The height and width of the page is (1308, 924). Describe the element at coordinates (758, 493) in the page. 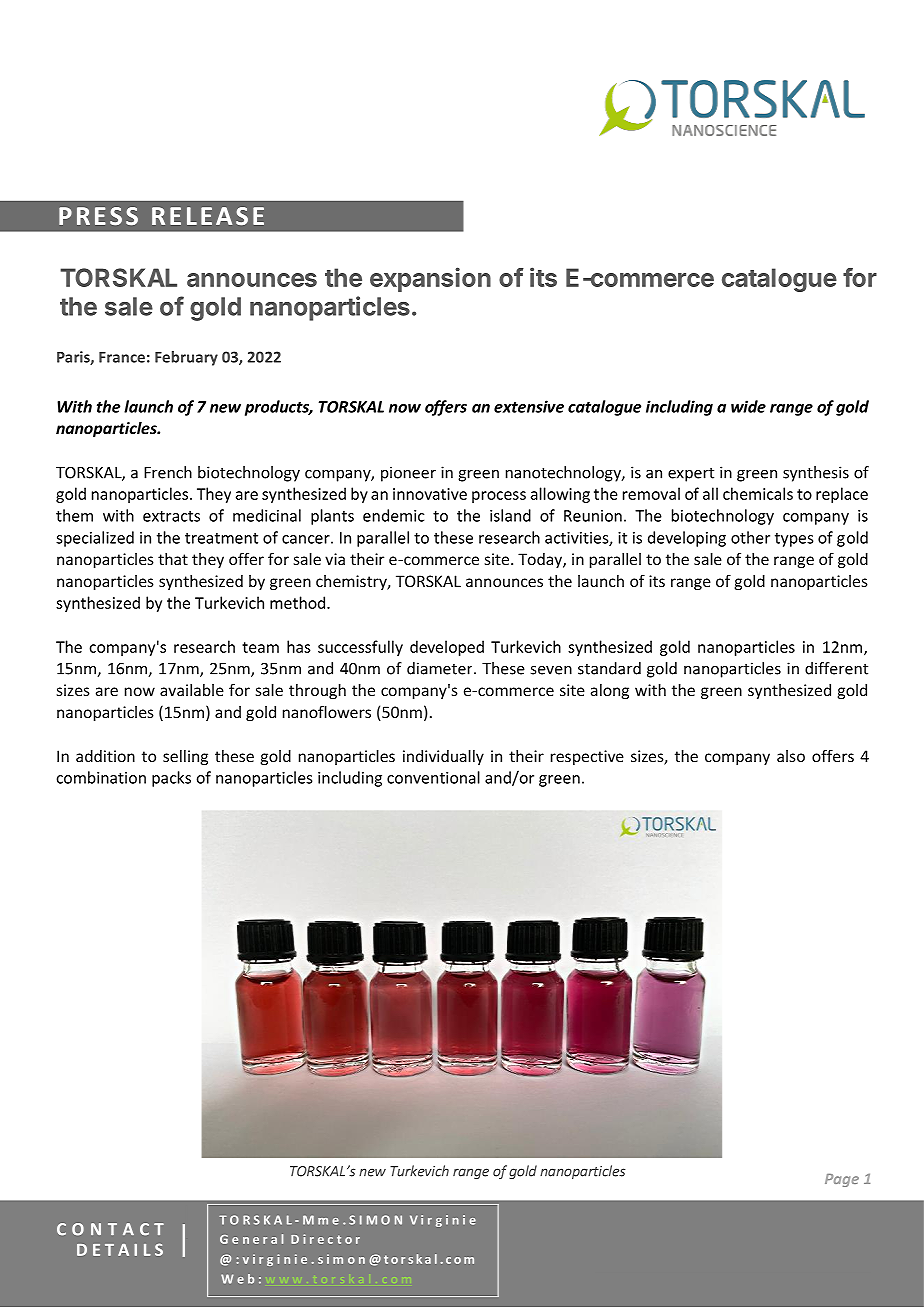

I see `chemicals` at that location.
